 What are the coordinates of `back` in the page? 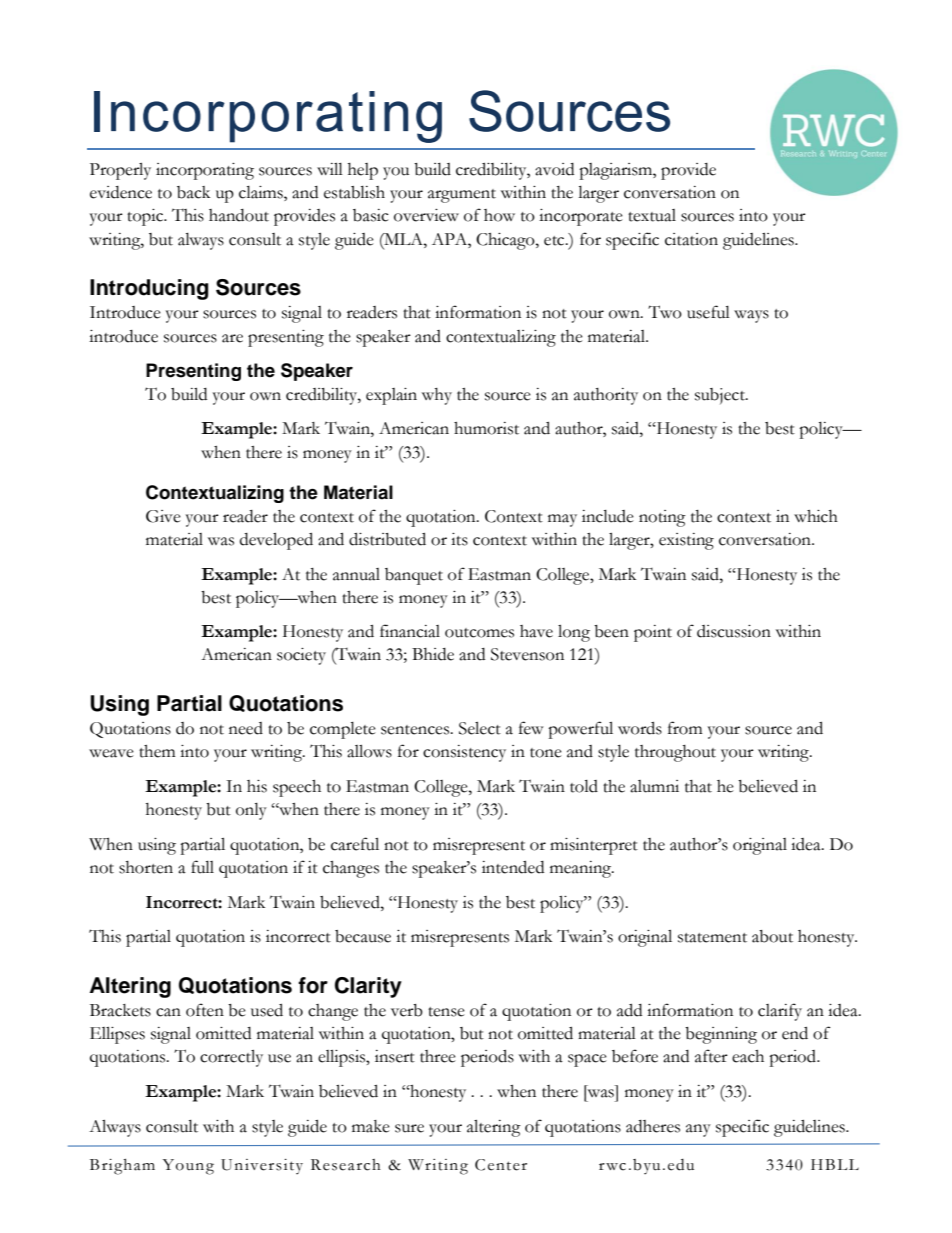 It's located at (193, 192).
